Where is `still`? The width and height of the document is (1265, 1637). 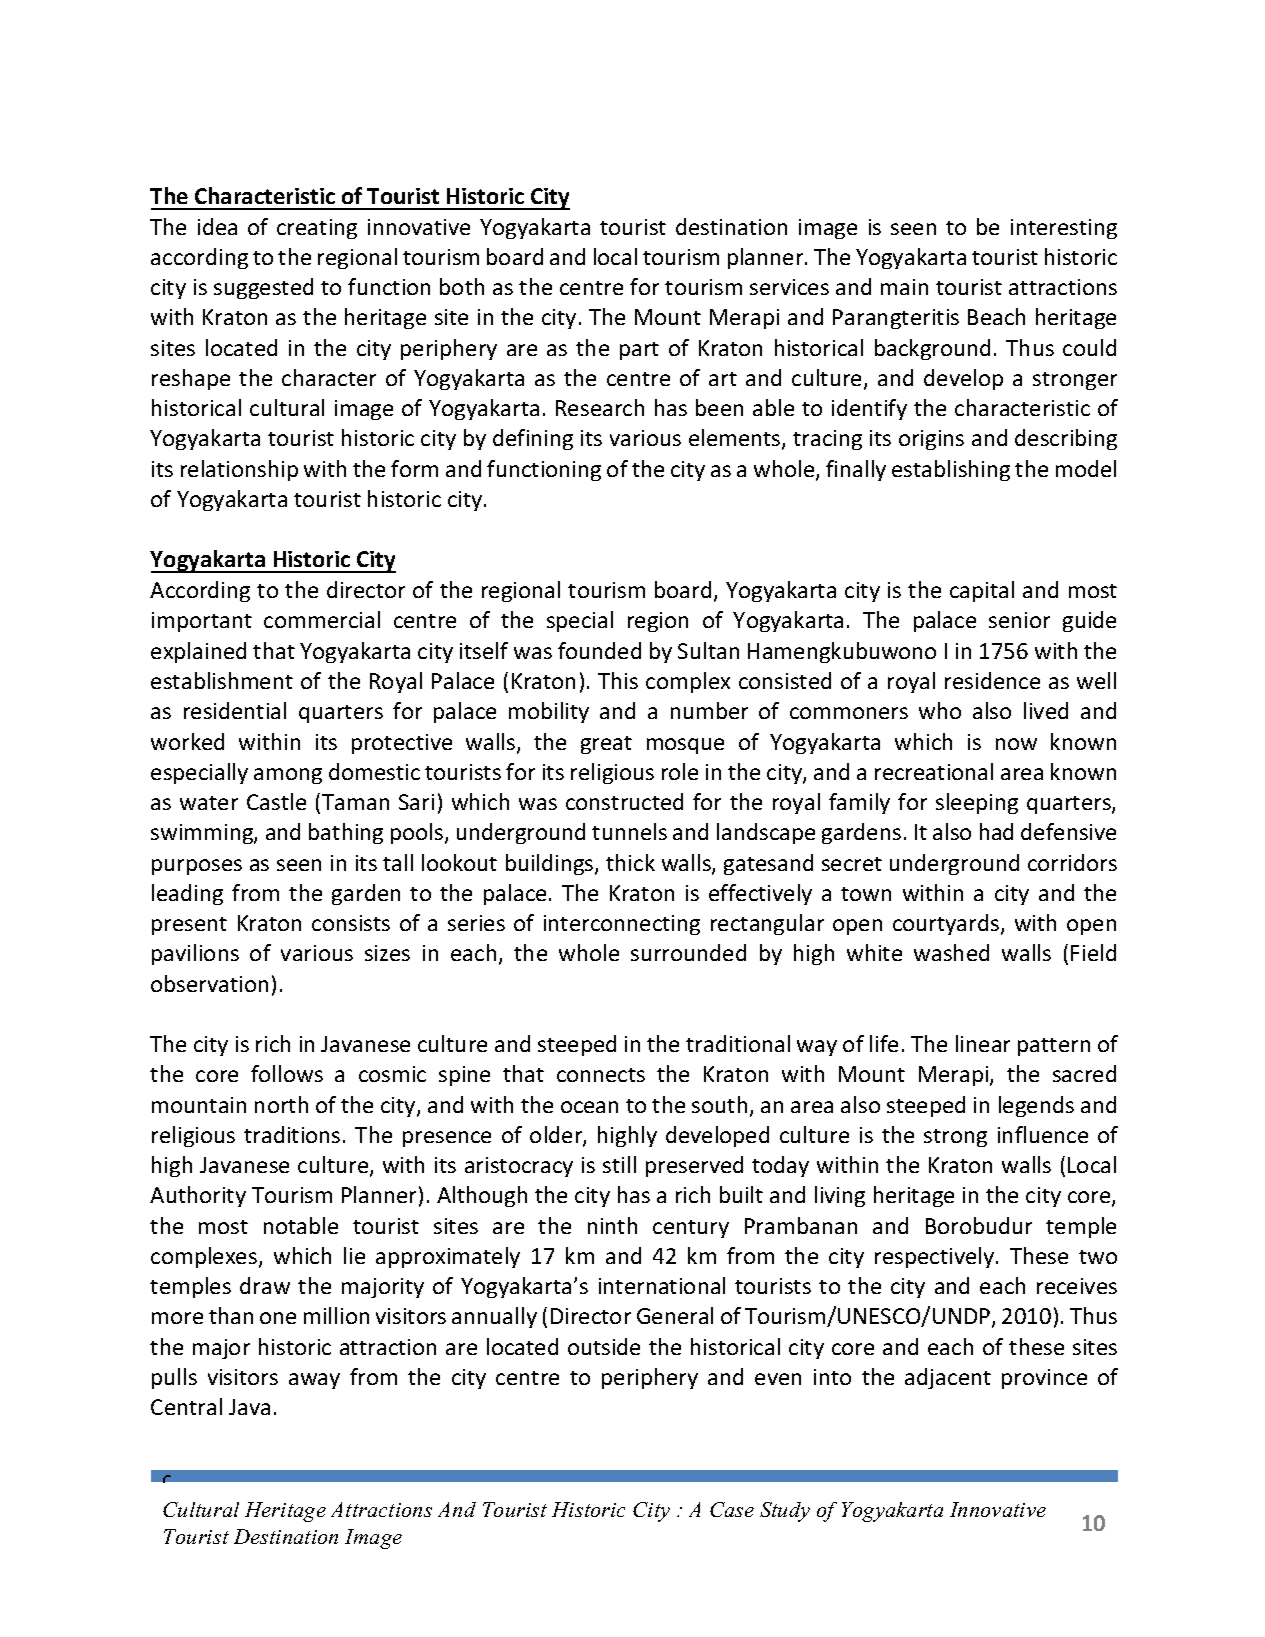 still is located at coordinates (619, 1164).
